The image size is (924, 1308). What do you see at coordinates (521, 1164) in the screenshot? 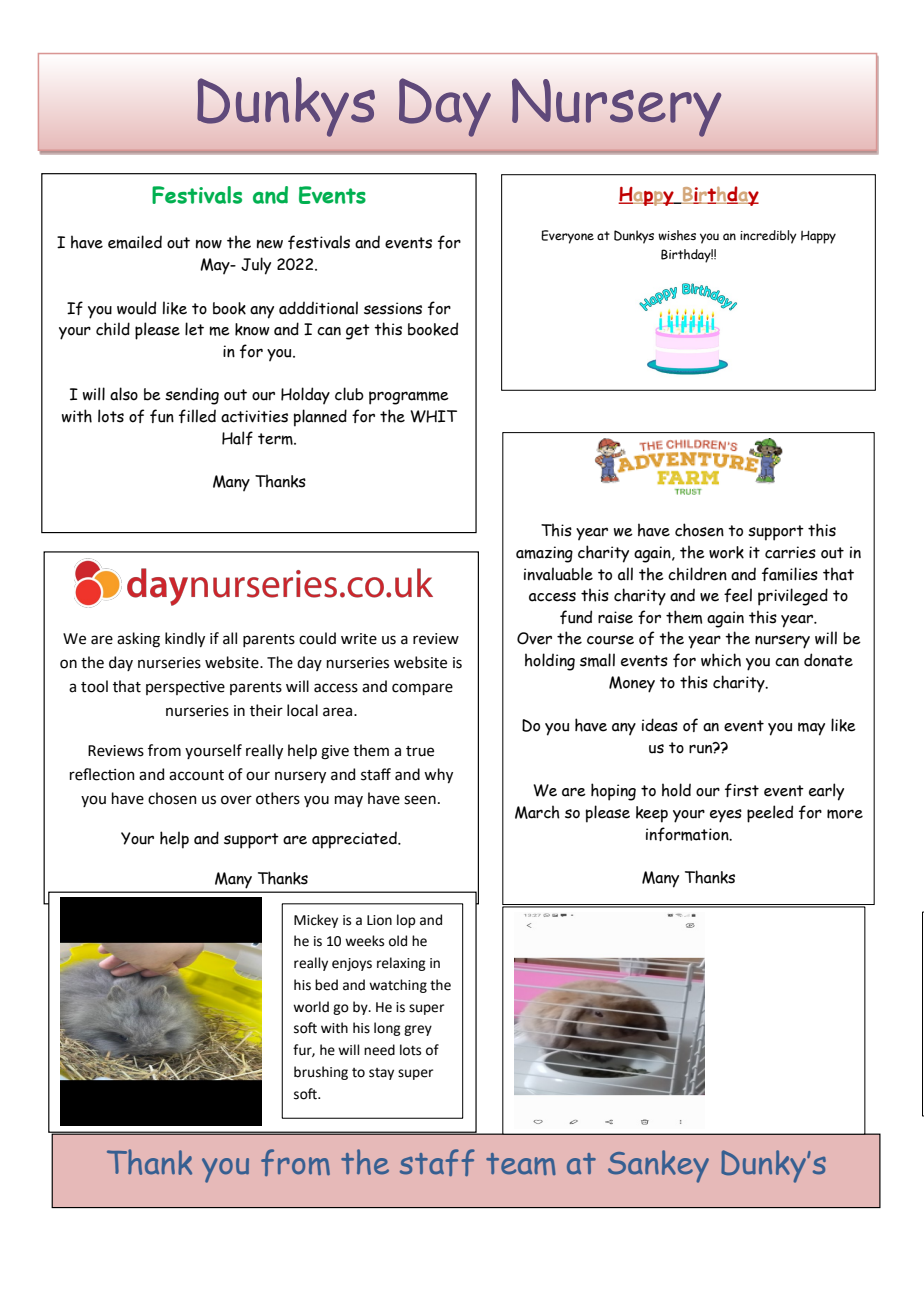
I see `team` at bounding box center [521, 1164].
